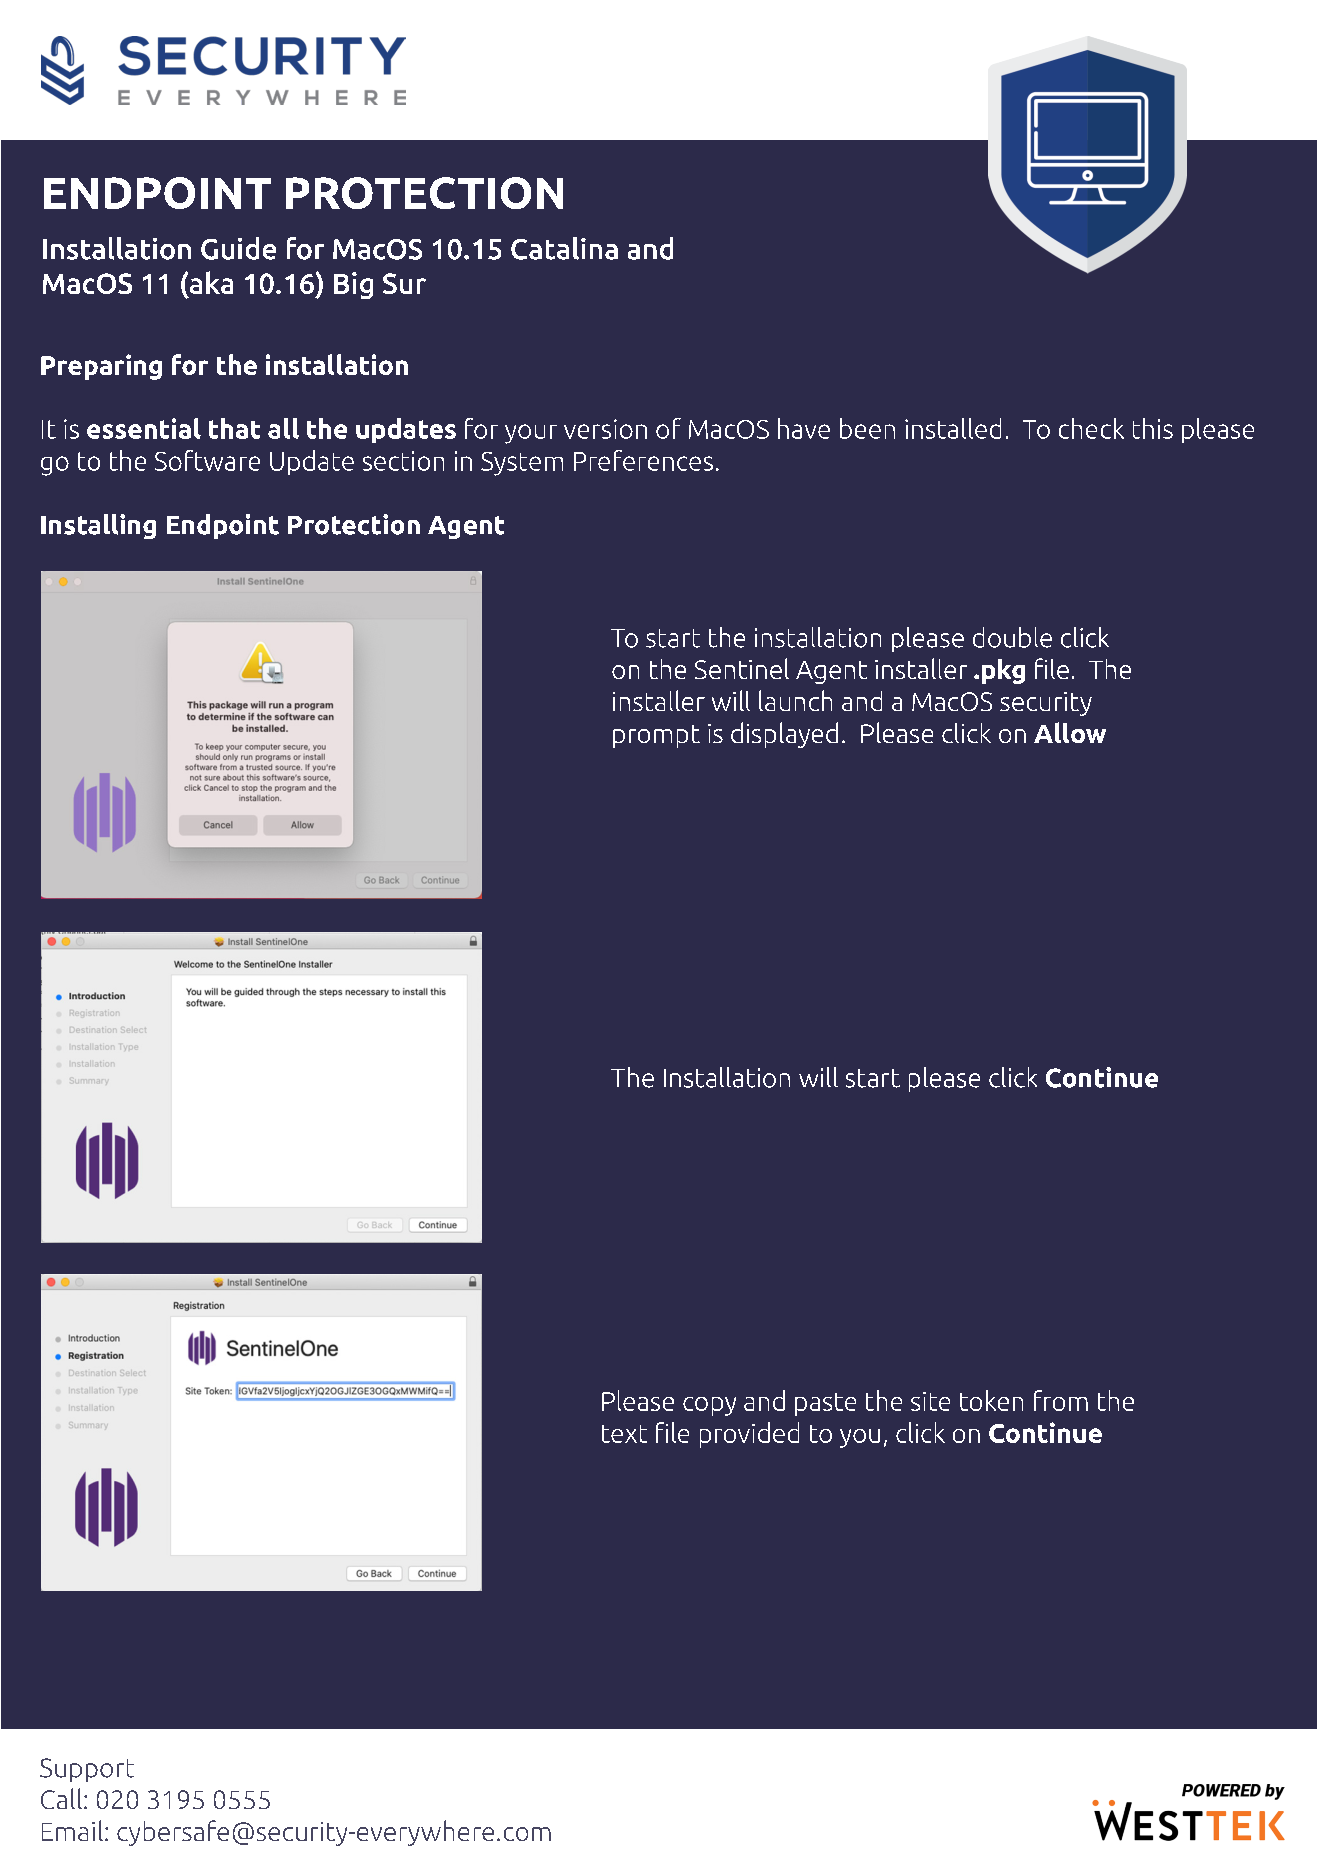  I want to click on Allow, so click(1070, 732).
